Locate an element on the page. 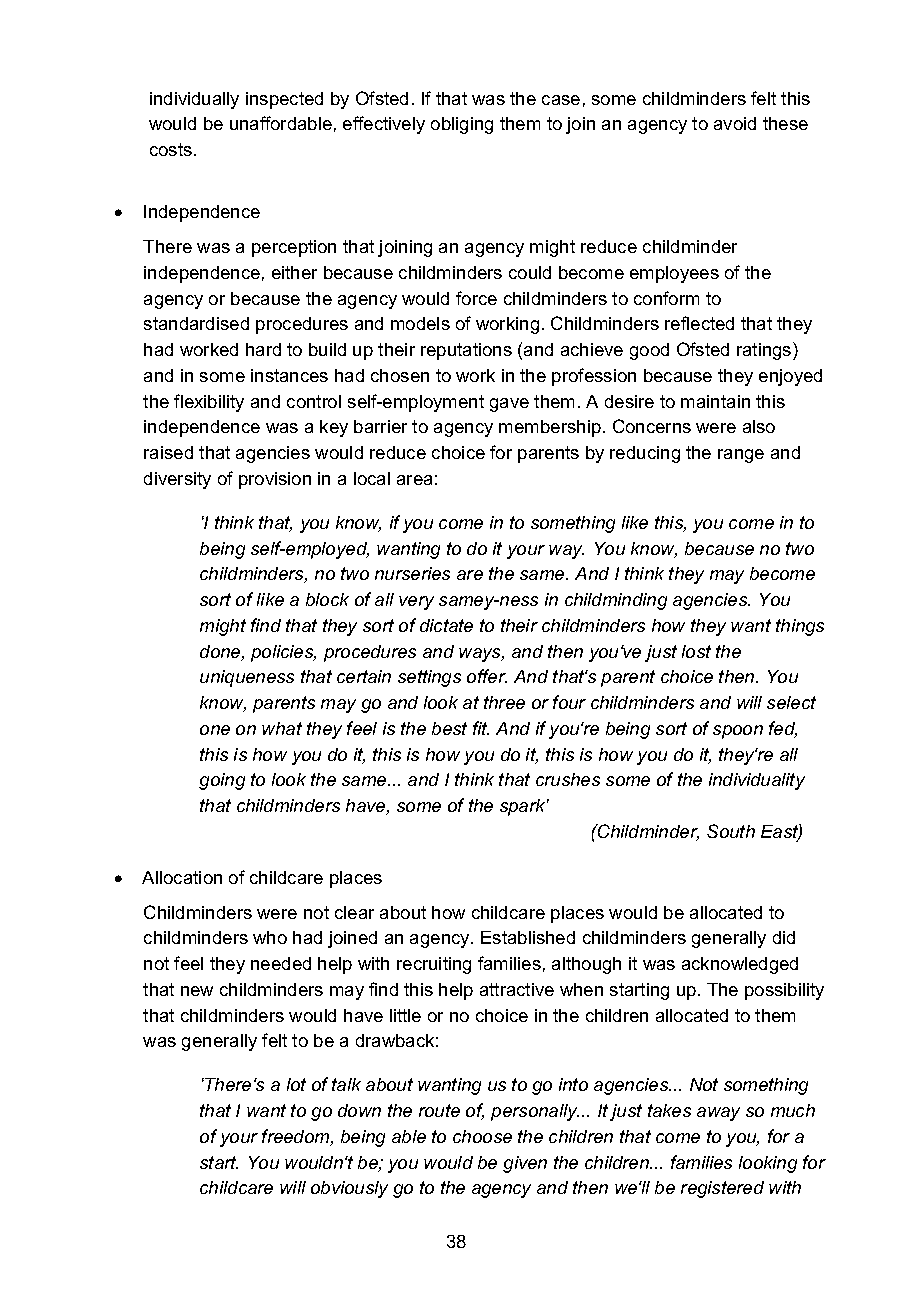 Image resolution: width=924 pixels, height=1308 pixels. provision is located at coordinates (275, 480).
